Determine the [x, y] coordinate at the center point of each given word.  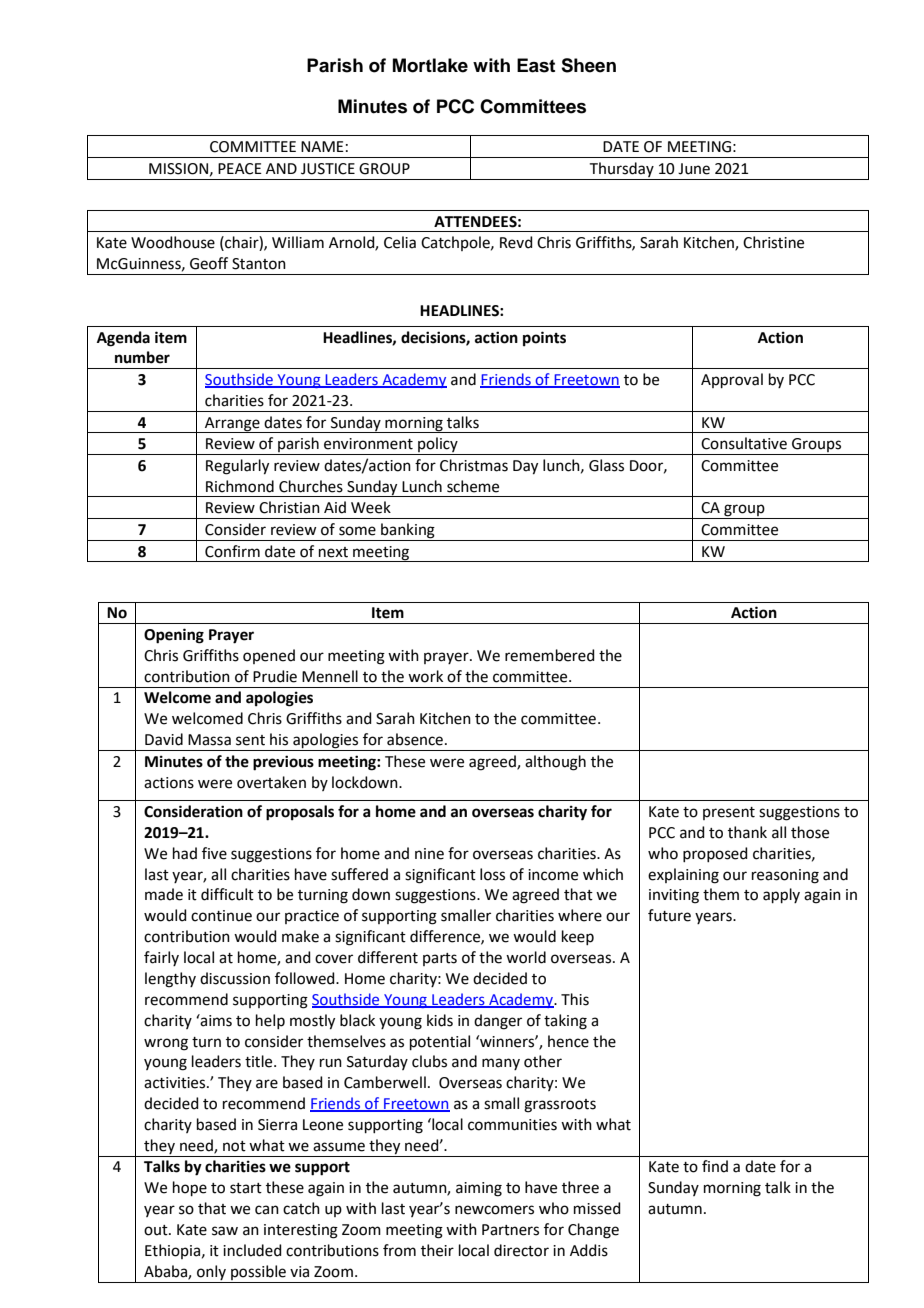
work [425, 676]
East [536, 65]
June [694, 169]
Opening [174, 636]
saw [225, 1231]
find [715, 1166]
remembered [550, 655]
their [437, 1250]
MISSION [178, 169]
